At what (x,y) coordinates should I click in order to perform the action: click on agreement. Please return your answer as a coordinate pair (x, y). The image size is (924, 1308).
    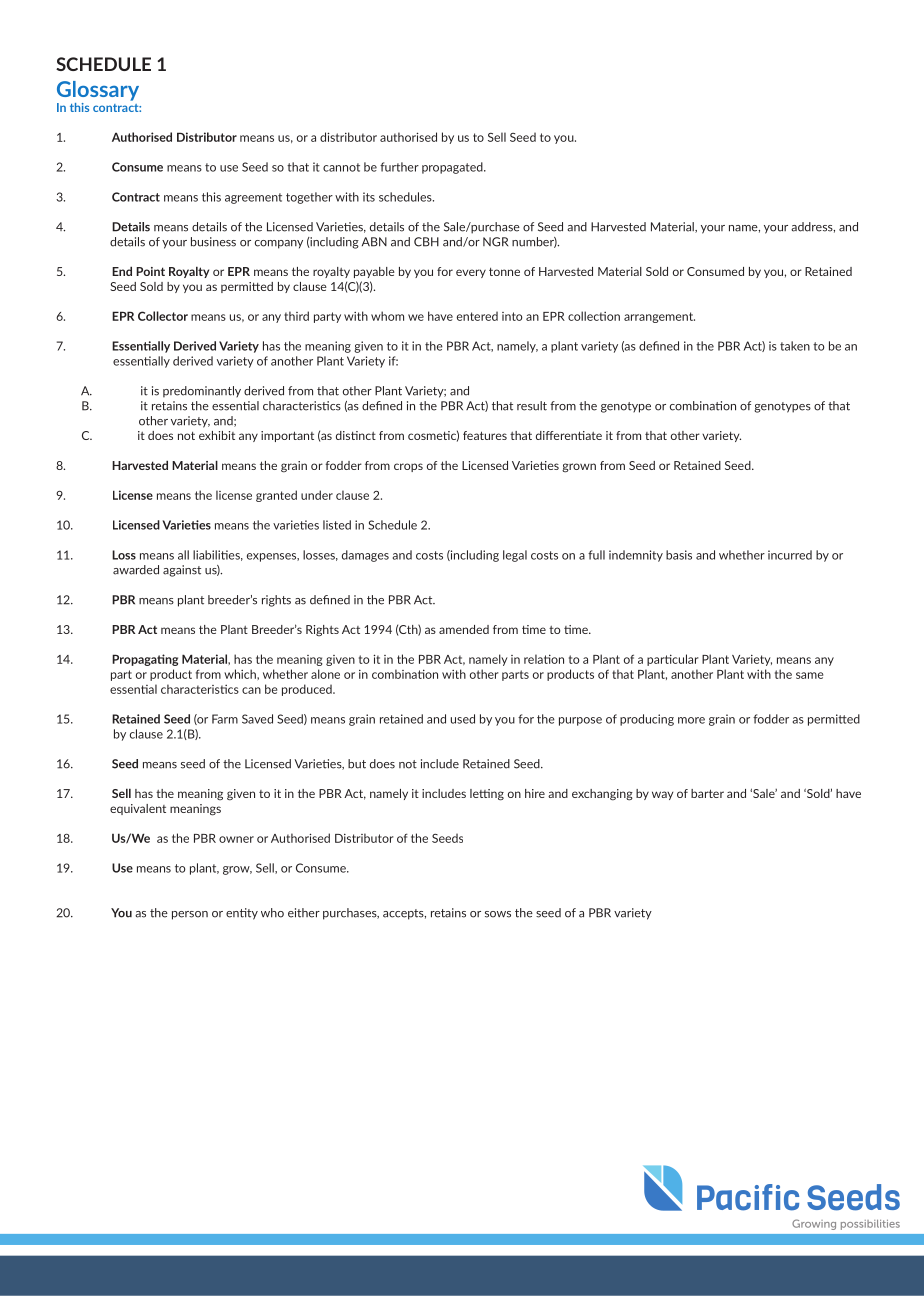
    Looking at the image, I should click on (253, 198).
